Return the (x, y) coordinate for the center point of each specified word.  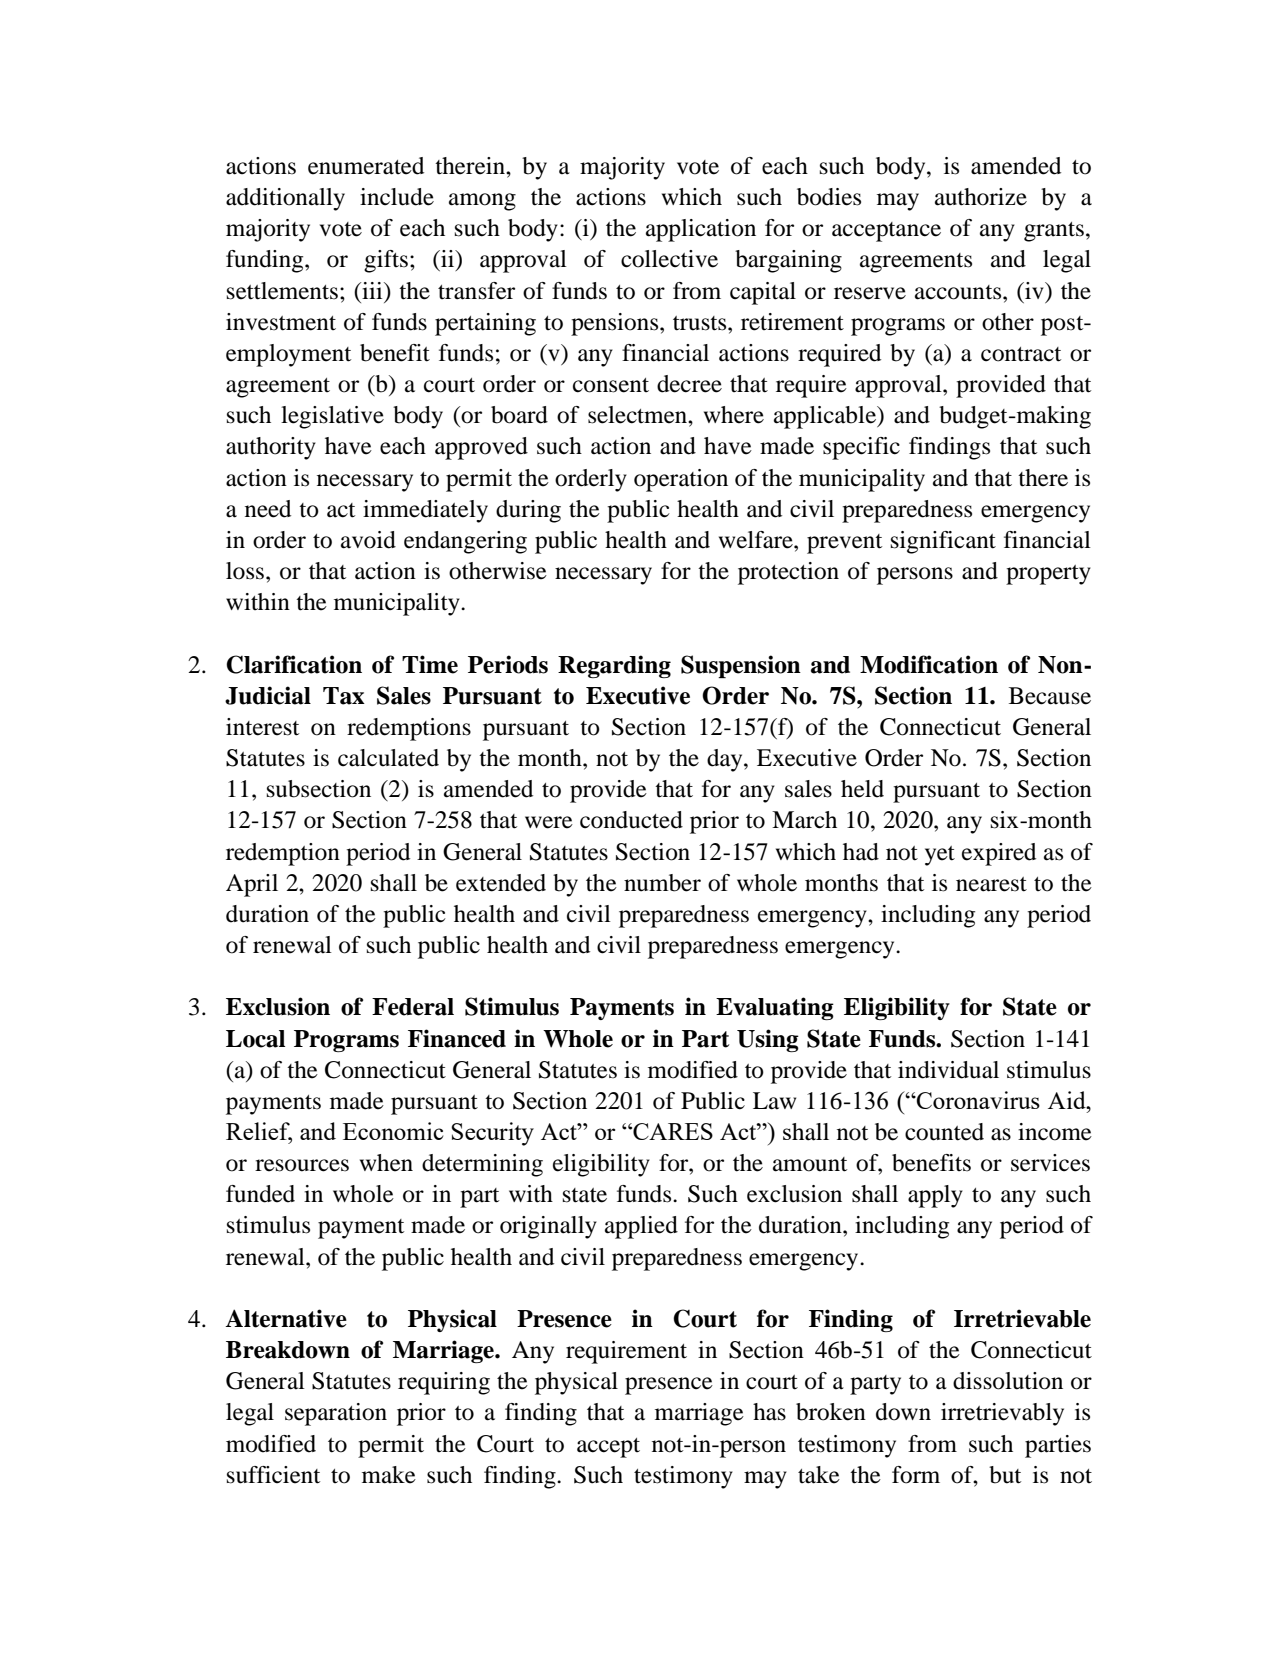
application (701, 230)
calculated (388, 758)
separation (336, 1414)
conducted (631, 820)
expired (999, 854)
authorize (981, 197)
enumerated (366, 166)
